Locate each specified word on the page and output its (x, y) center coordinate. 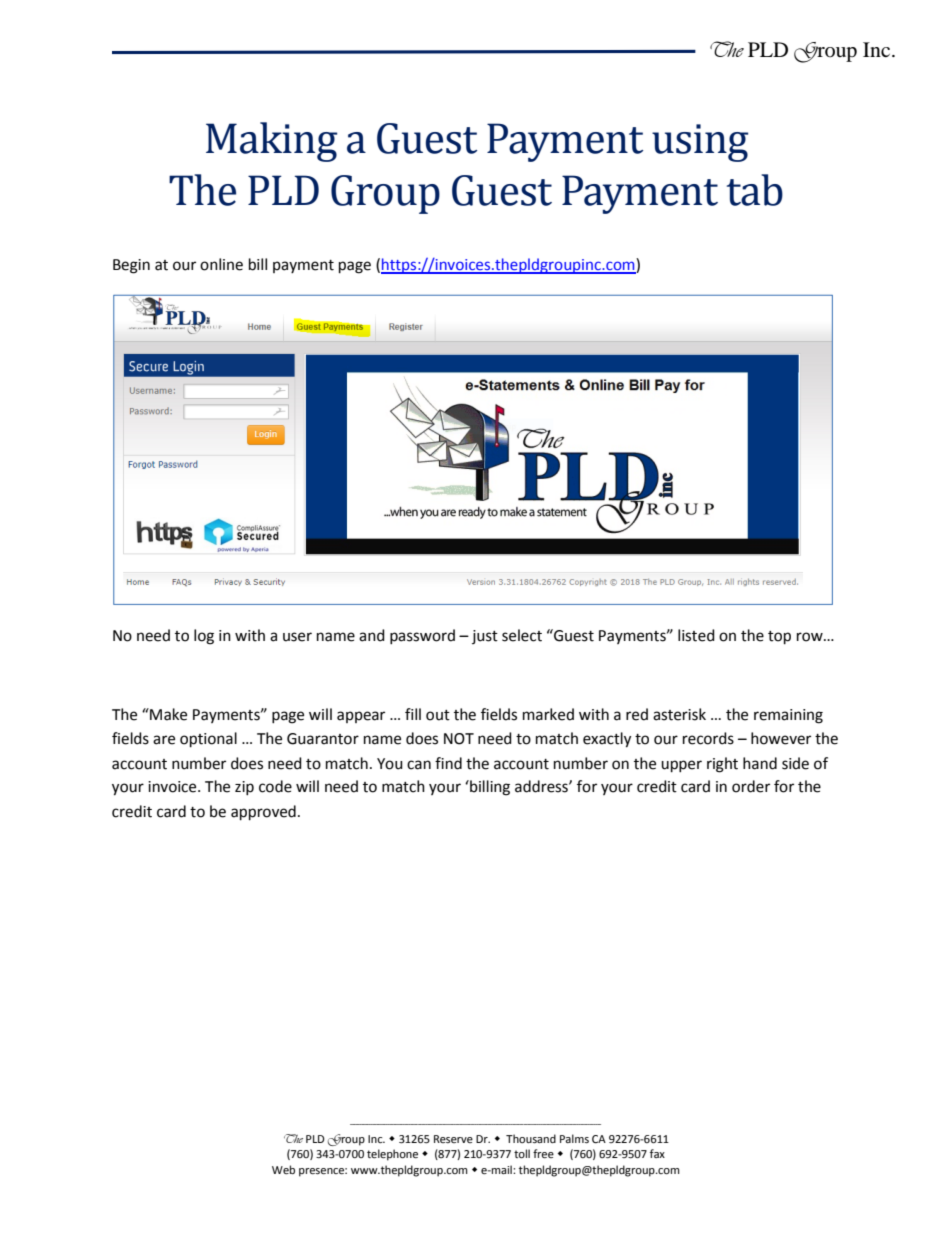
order (751, 786)
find (448, 763)
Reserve (453, 1139)
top (779, 638)
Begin (131, 266)
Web (283, 1170)
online (221, 264)
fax (657, 1153)
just (485, 637)
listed (696, 635)
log (204, 637)
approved (263, 813)
